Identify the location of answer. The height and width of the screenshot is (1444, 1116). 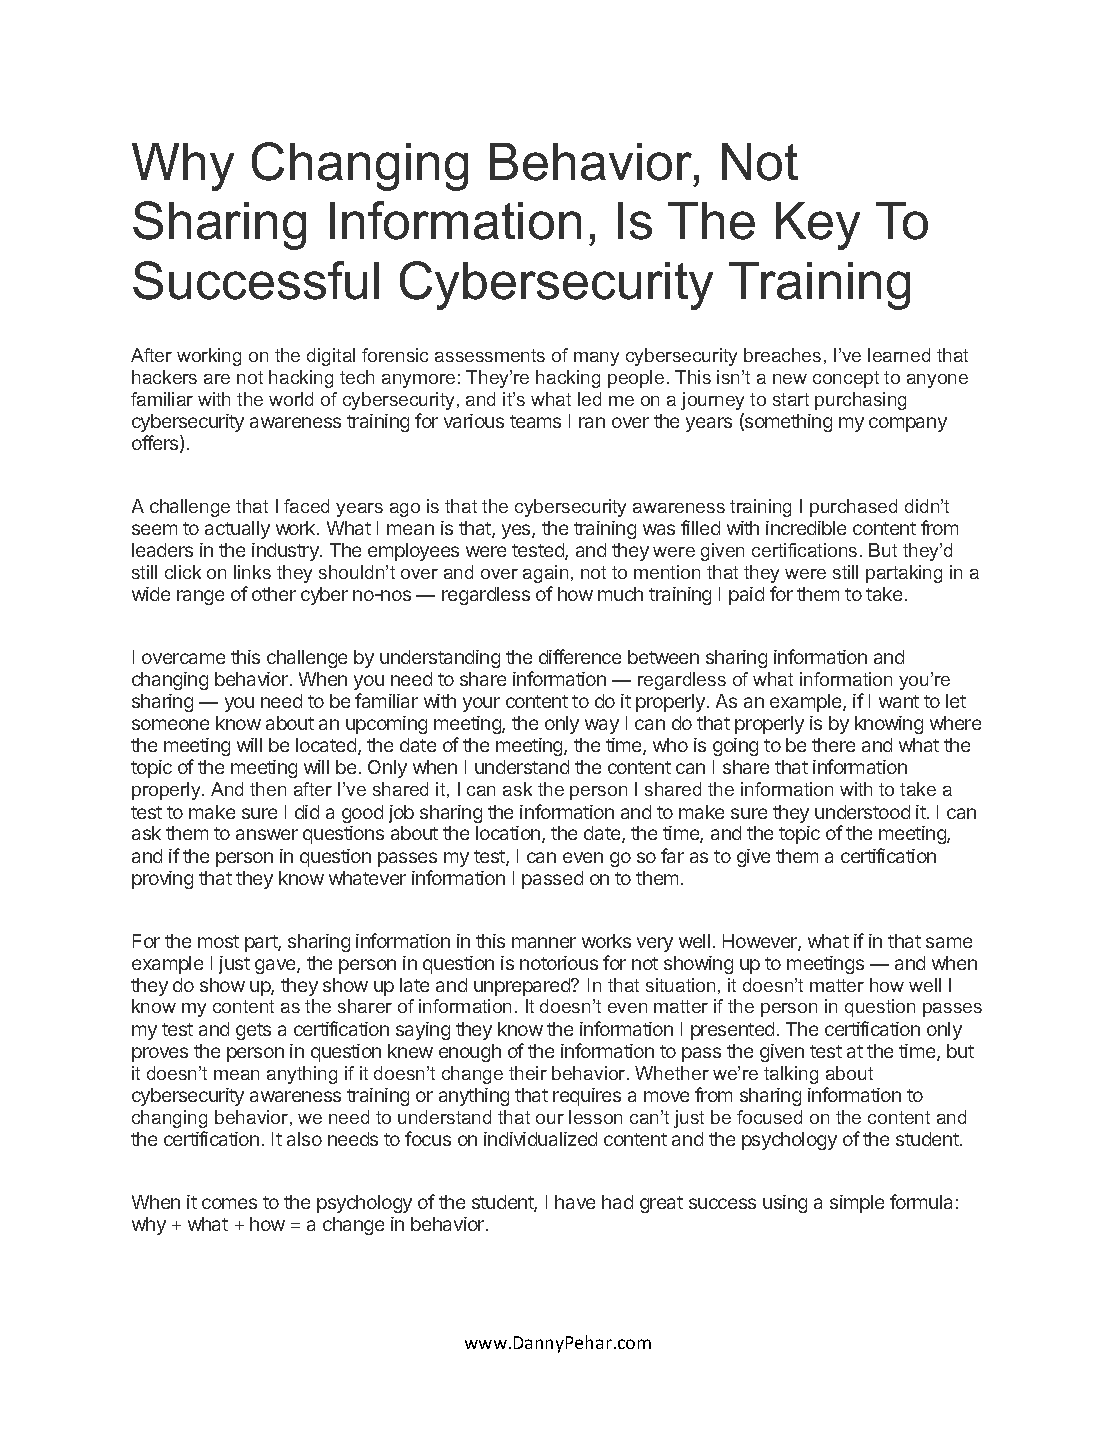
(267, 834).
